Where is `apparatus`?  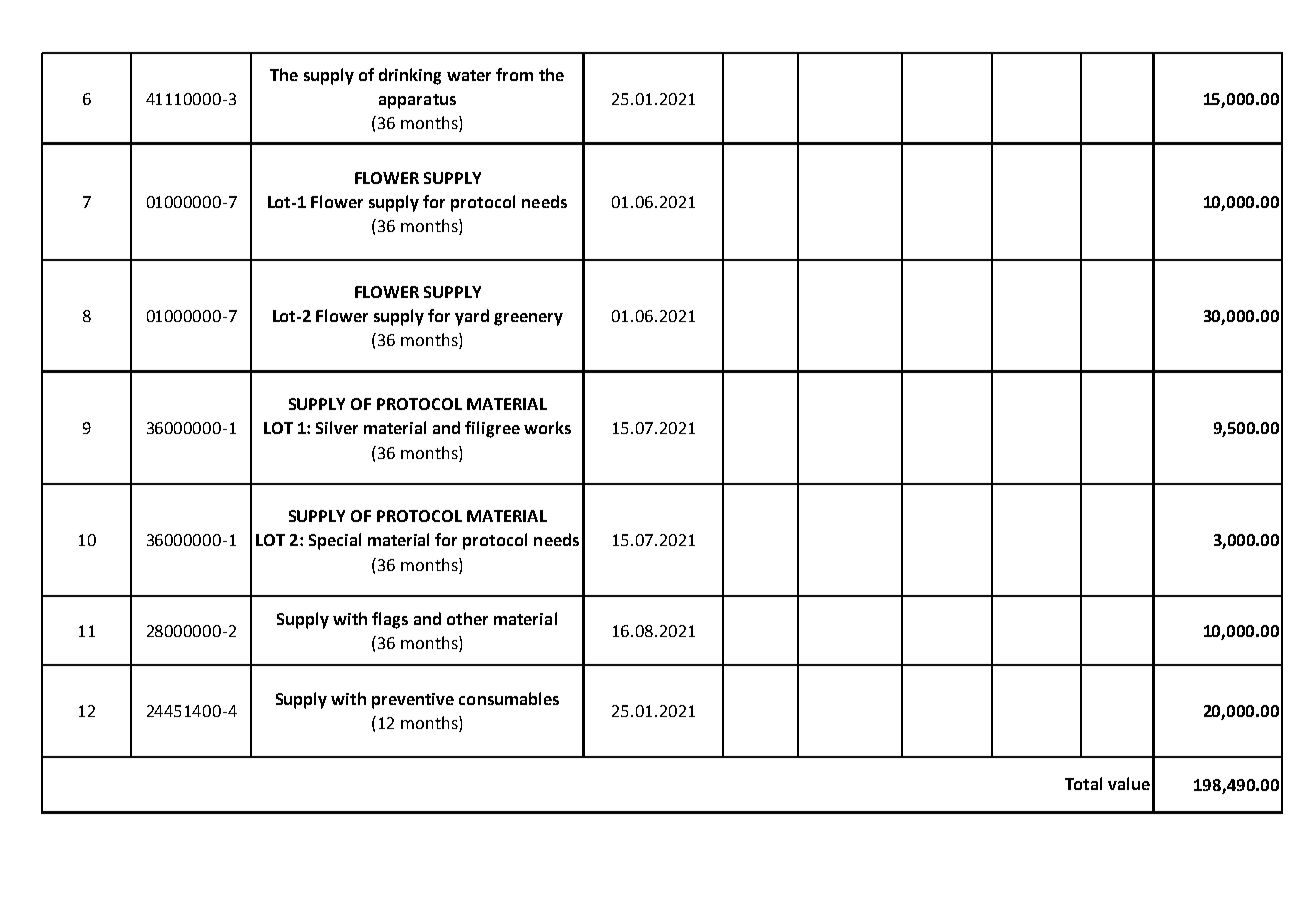 apparatus is located at coordinates (417, 101).
